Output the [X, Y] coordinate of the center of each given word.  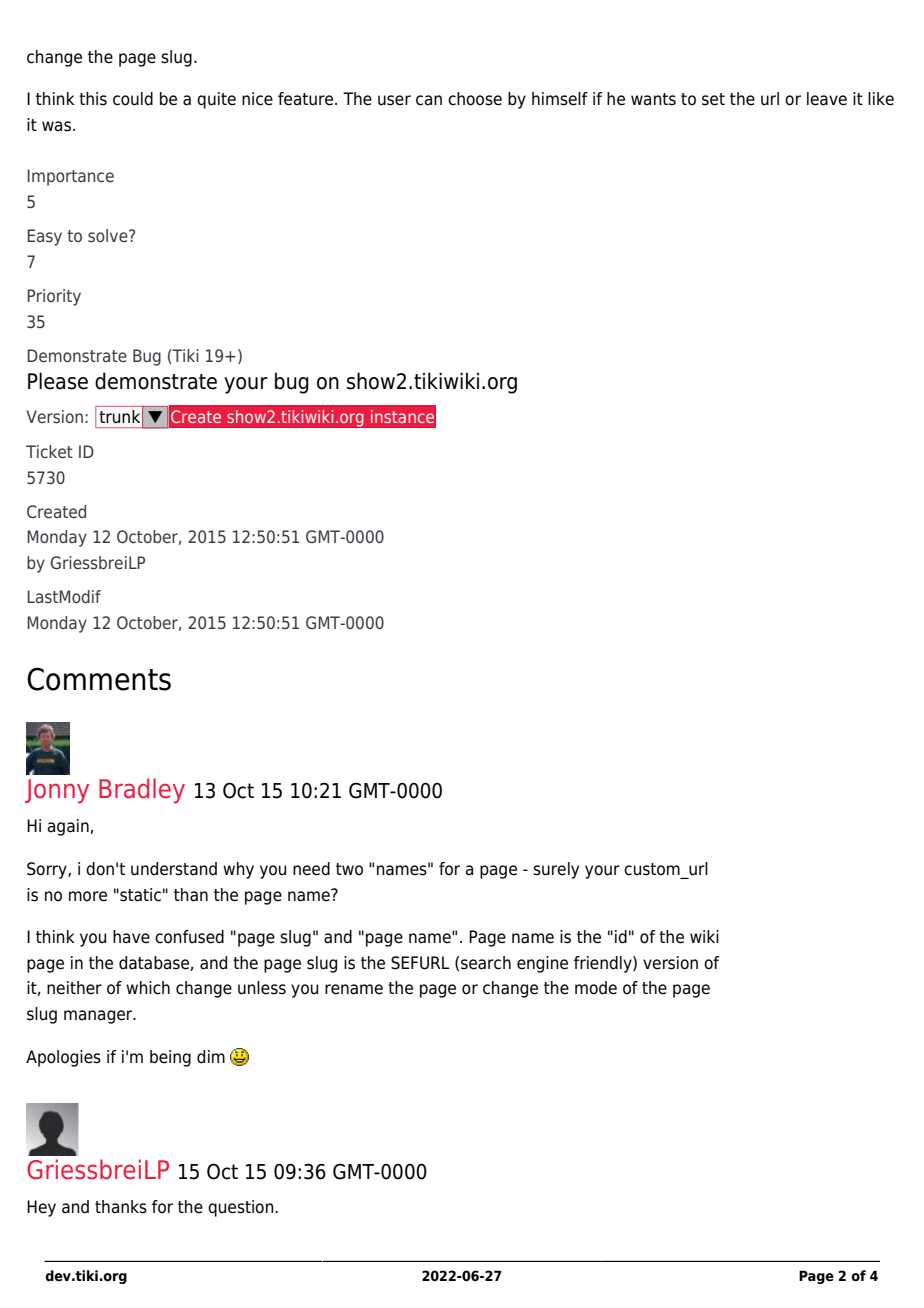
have [131, 937]
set [713, 99]
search [486, 963]
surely [556, 870]
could [133, 99]
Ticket [49, 451]
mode [596, 988]
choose [475, 99]
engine [542, 964]
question [241, 1208]
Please [58, 381]
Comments [99, 679]
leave [827, 99]
